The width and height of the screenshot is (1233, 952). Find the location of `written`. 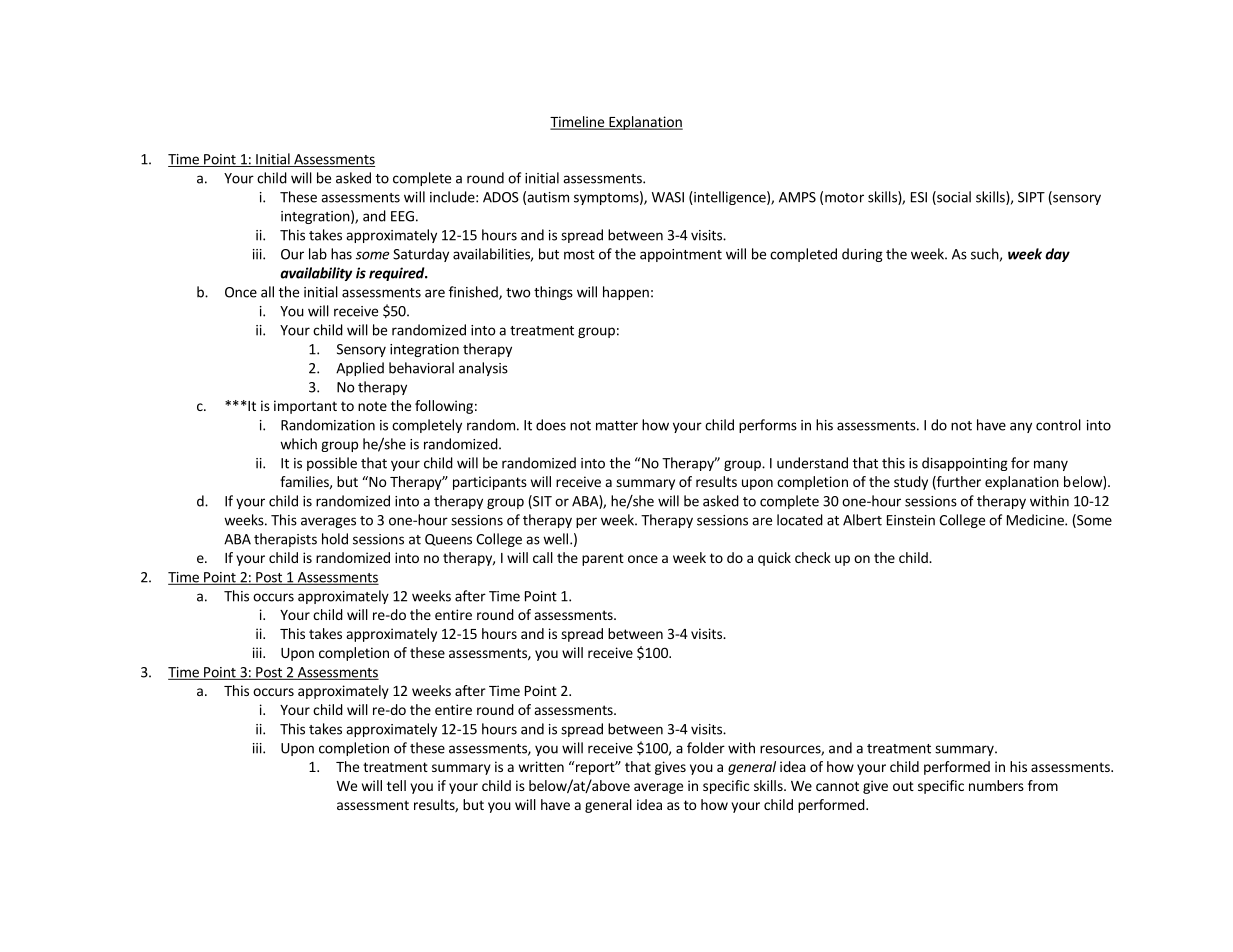

written is located at coordinates (541, 766).
